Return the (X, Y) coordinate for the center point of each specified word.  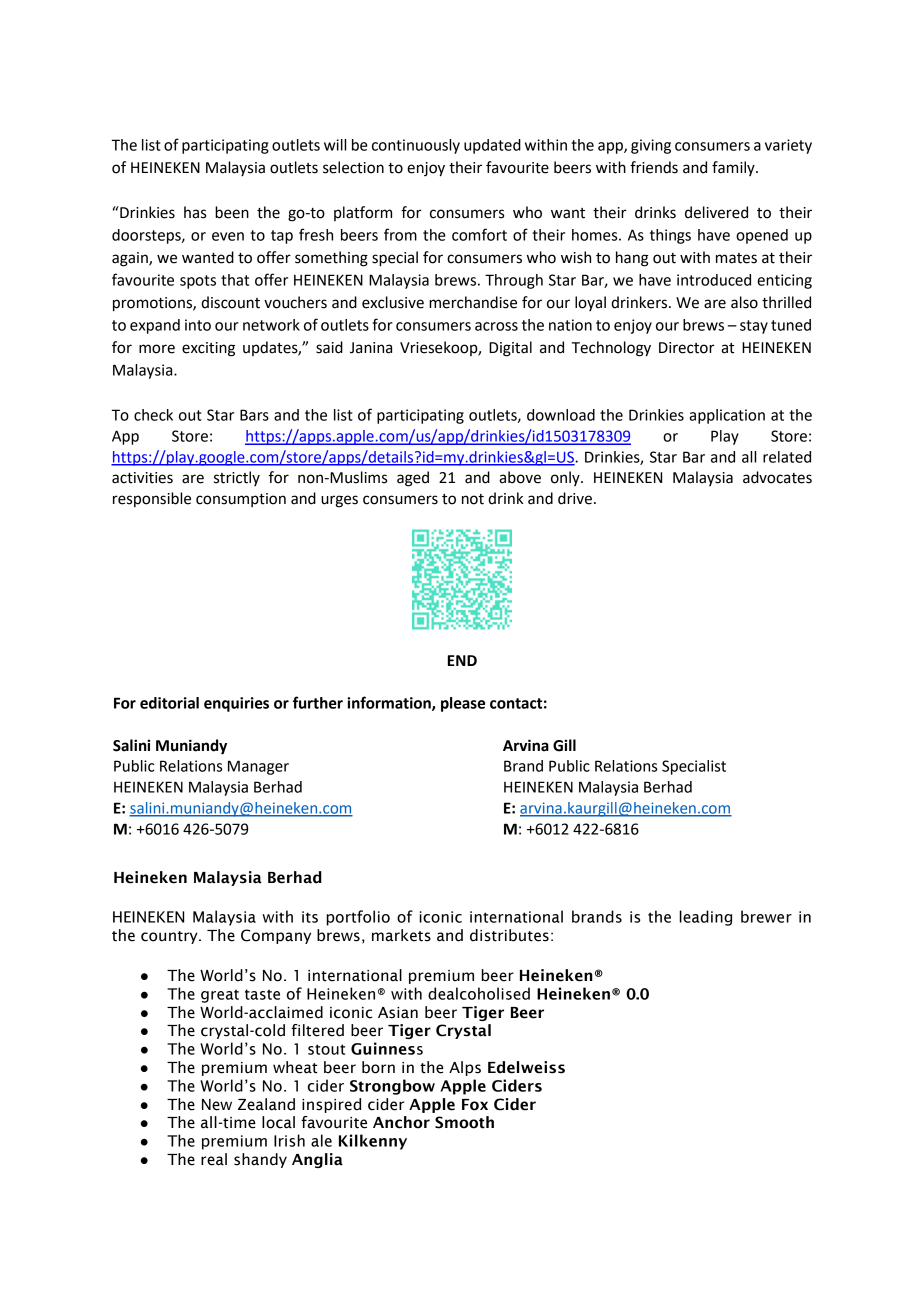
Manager (258, 767)
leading (705, 918)
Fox (475, 1105)
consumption (241, 500)
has (195, 212)
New (217, 1105)
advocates (777, 477)
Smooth (464, 1122)
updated (492, 146)
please (463, 704)
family (734, 168)
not (473, 499)
